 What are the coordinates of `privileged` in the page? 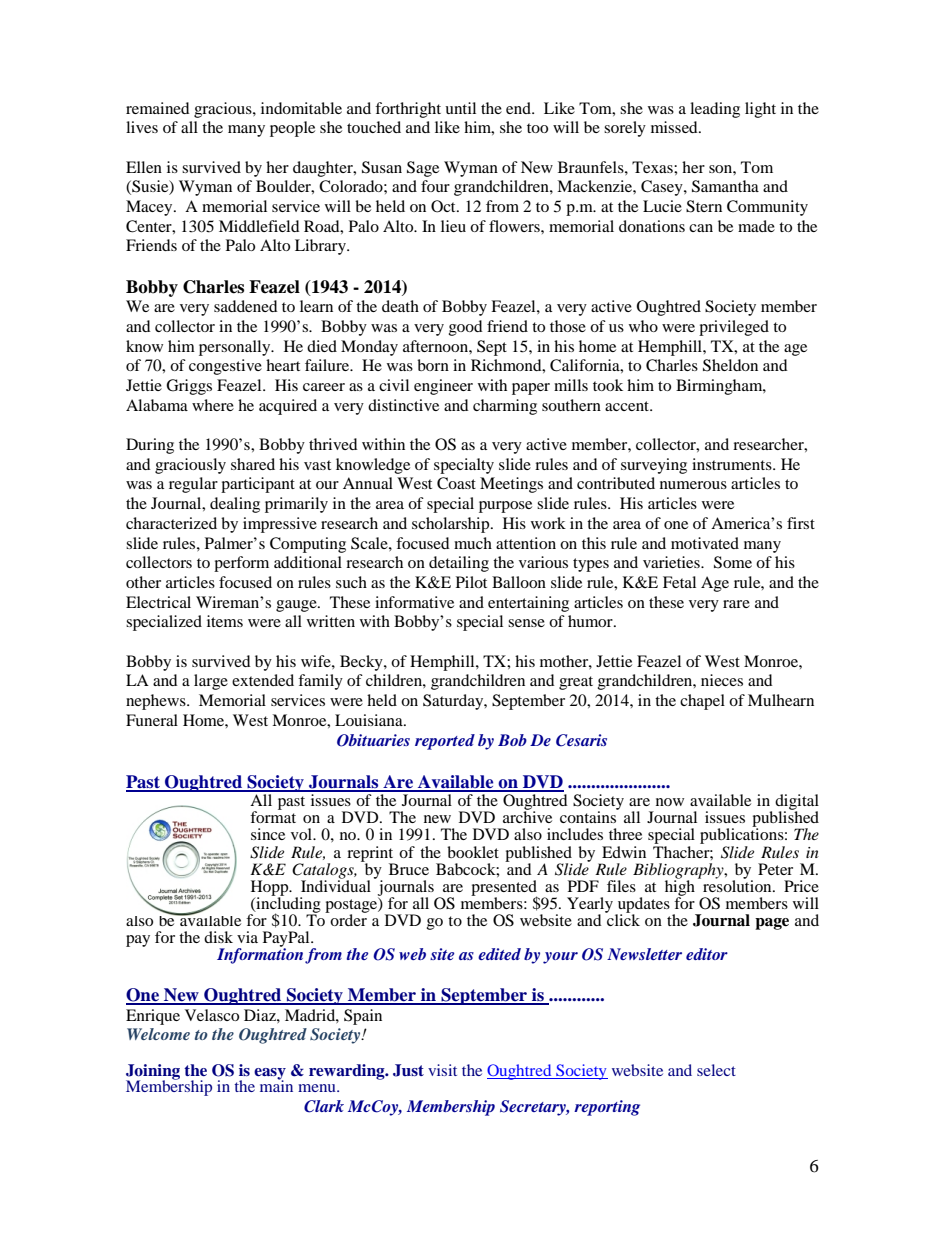 It's located at (734, 328).
